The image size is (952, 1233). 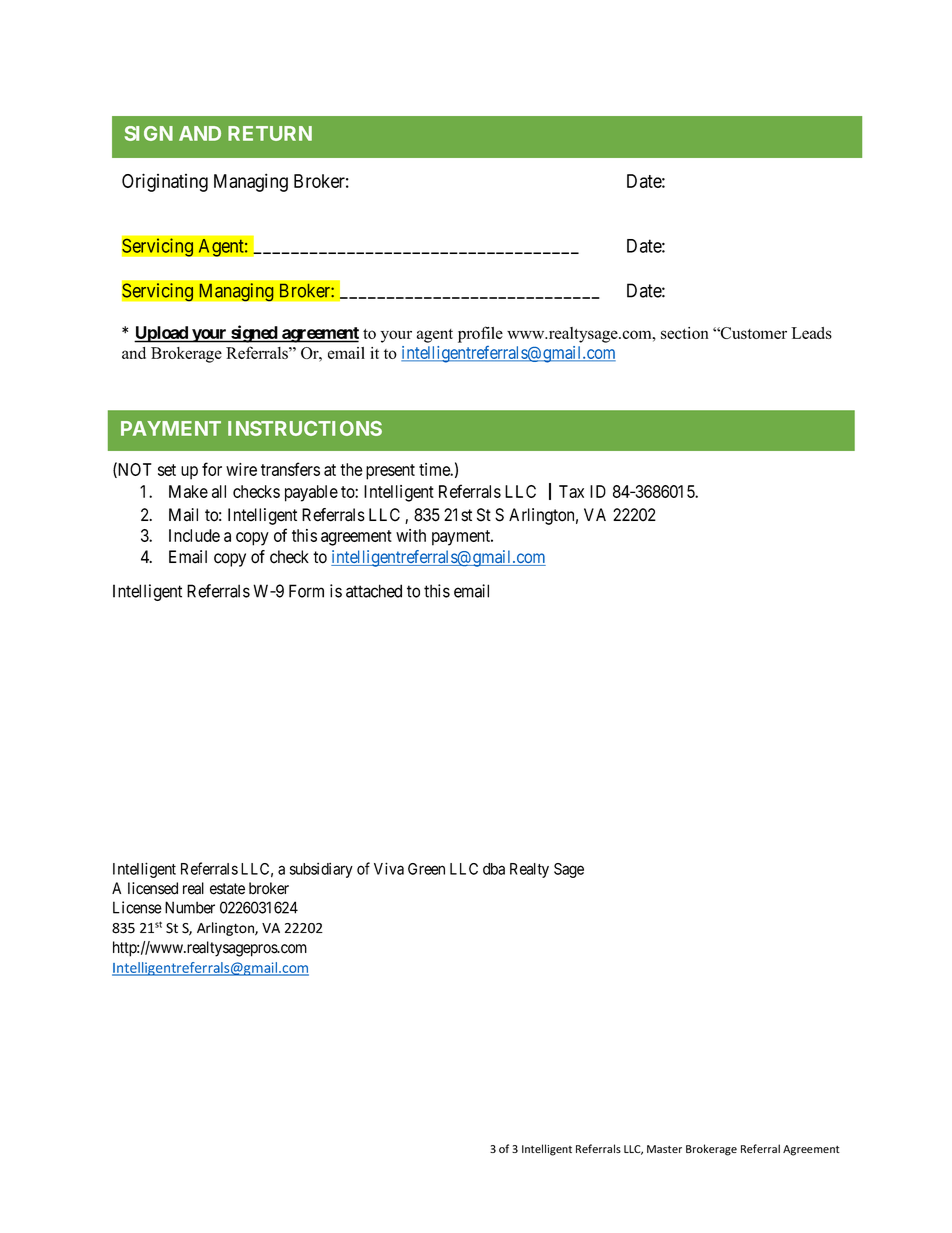 I want to click on Viva, so click(x=389, y=868).
